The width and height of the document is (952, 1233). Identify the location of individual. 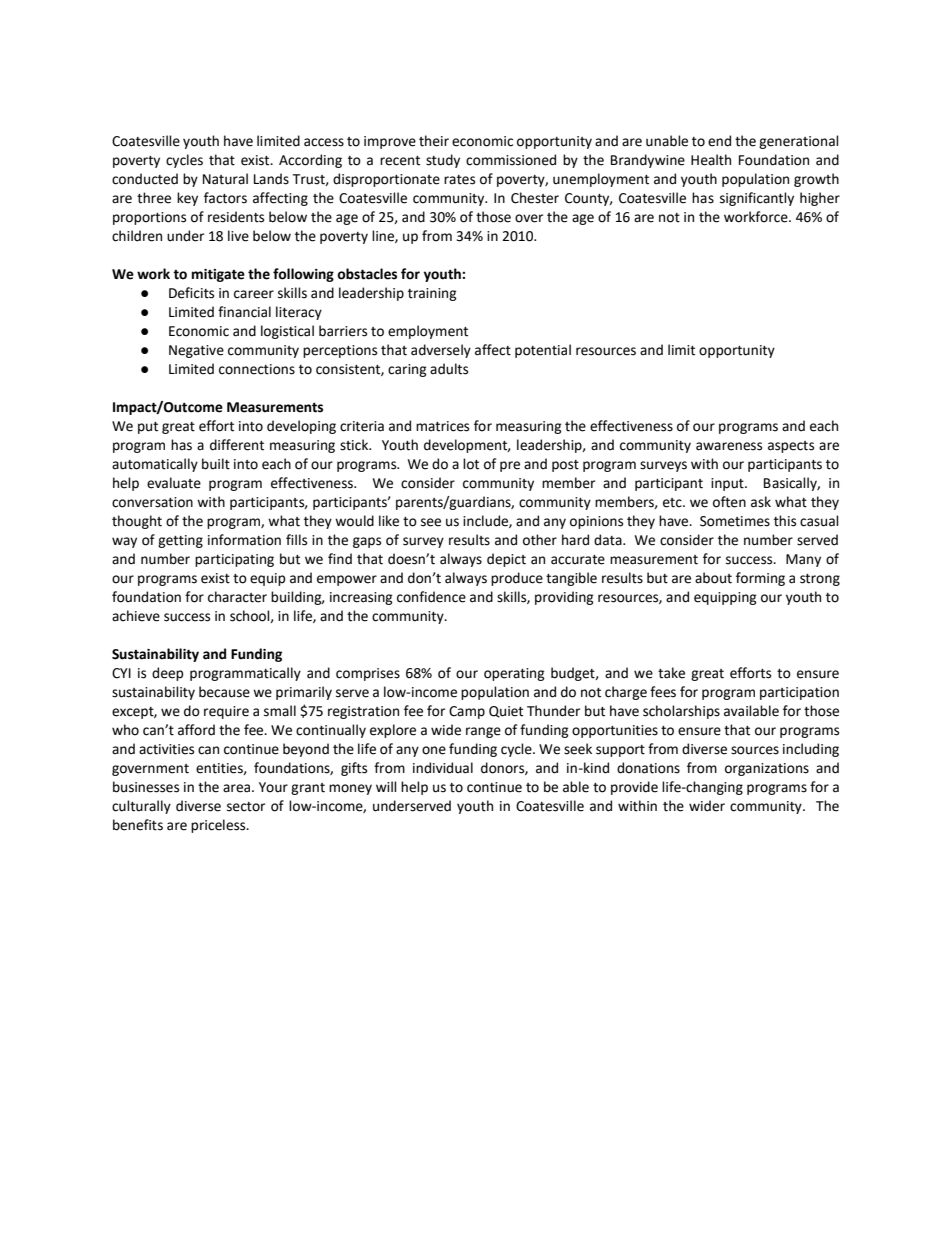
(443, 768).
